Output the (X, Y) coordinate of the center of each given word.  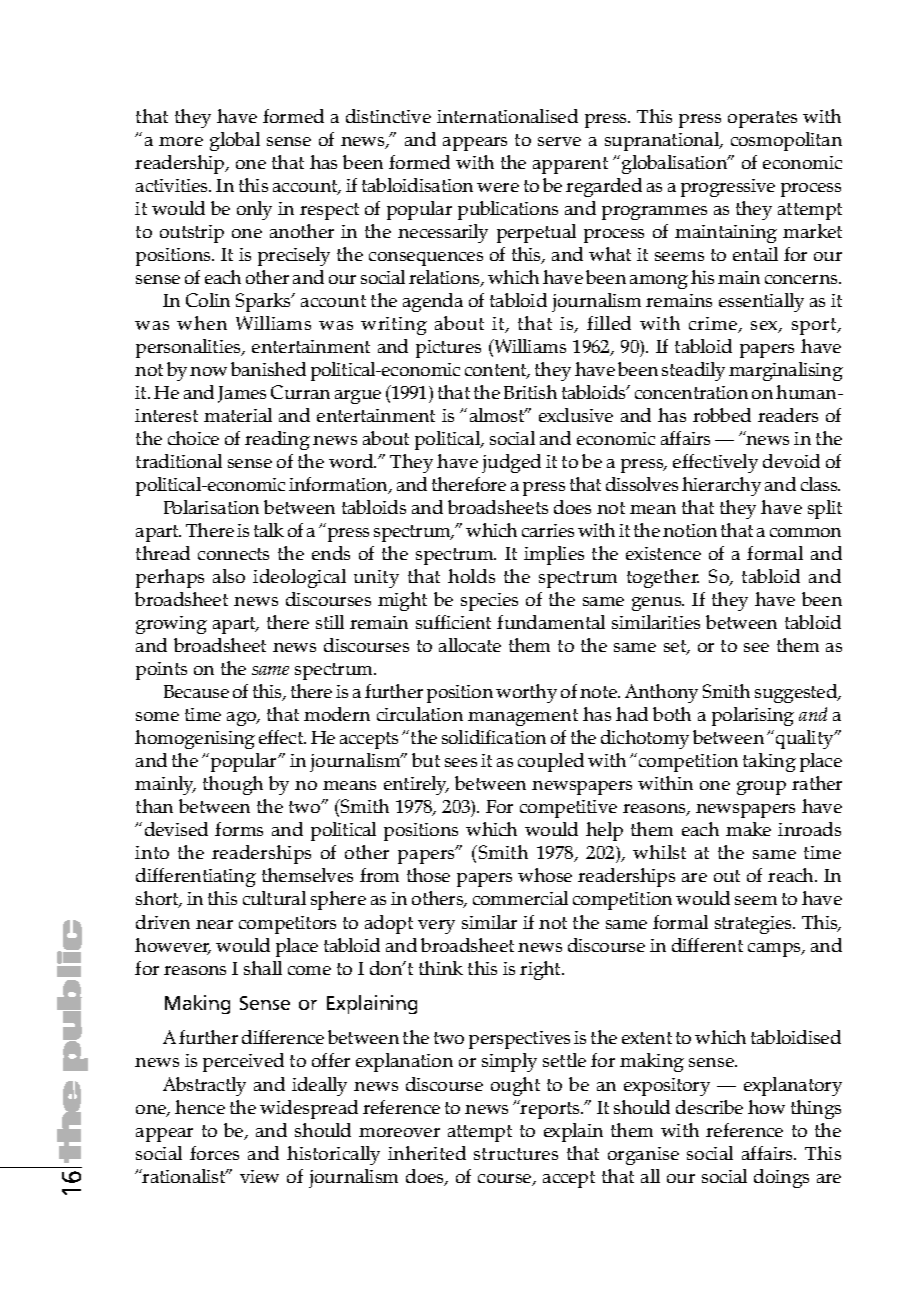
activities (173, 185)
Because (196, 691)
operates (762, 119)
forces (214, 1153)
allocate (470, 645)
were (498, 187)
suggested (797, 693)
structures (516, 1154)
